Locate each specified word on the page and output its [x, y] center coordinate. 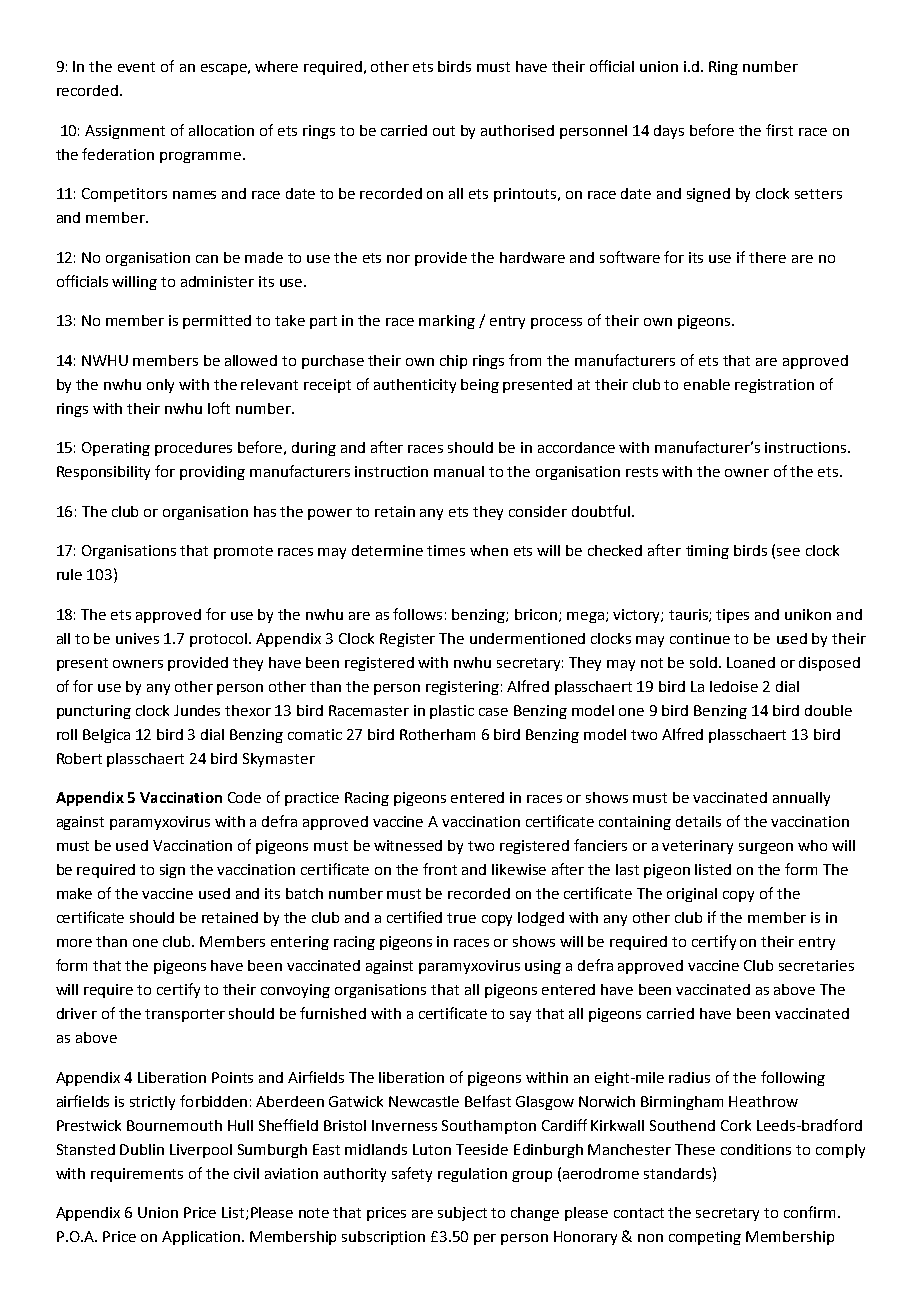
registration [774, 386]
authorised [517, 130]
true [461, 918]
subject [462, 1214]
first [779, 130]
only [160, 386]
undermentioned [527, 638]
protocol [220, 640]
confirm [809, 1212]
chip [453, 362]
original [692, 895]
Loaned [751, 662]
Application [202, 1238]
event [136, 67]
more [74, 943]
